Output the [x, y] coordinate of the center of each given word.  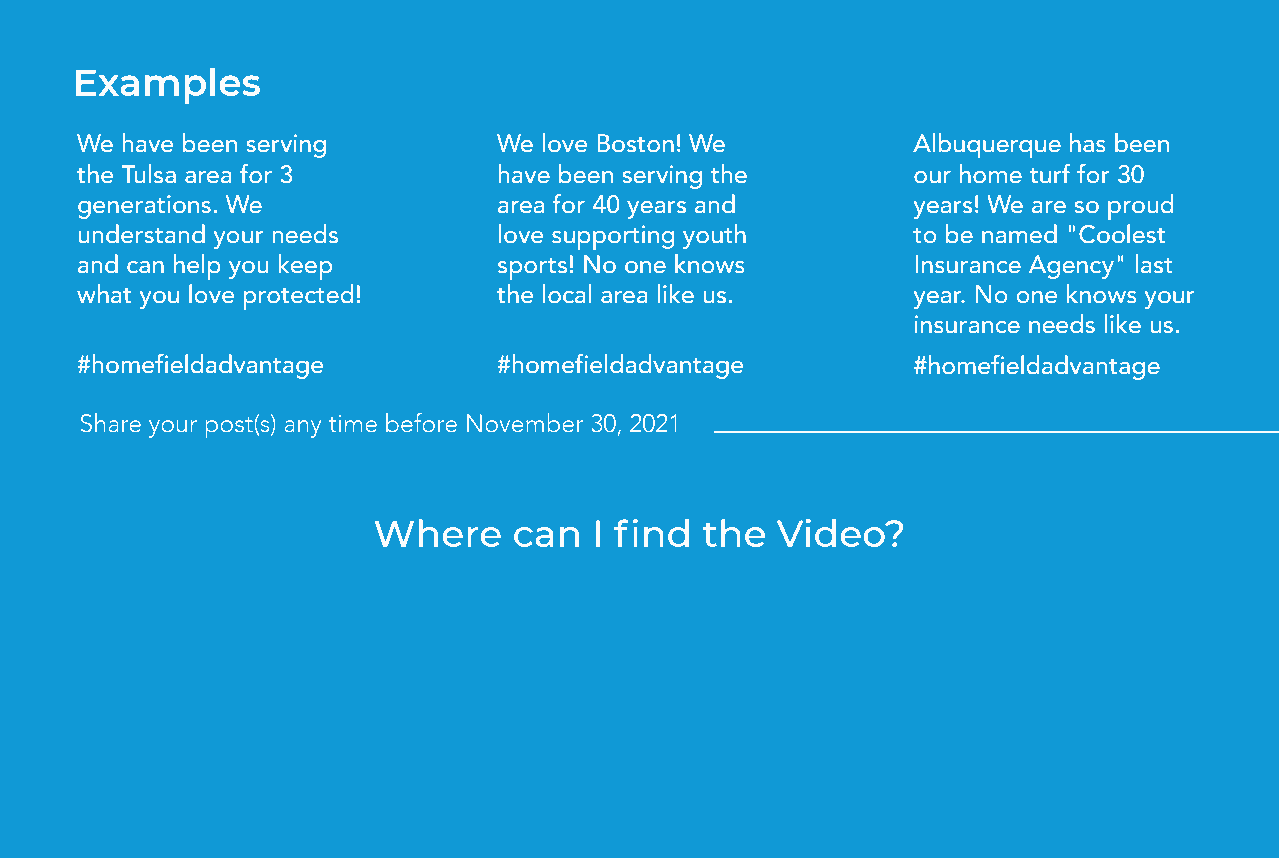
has [1087, 143]
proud [1140, 207]
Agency [1071, 267]
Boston [635, 143]
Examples [168, 86]
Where [438, 533]
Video [832, 533]
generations [144, 207]
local [567, 294]
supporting [613, 237]
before [421, 423]
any [302, 429]
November [525, 423]
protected [298, 297]
